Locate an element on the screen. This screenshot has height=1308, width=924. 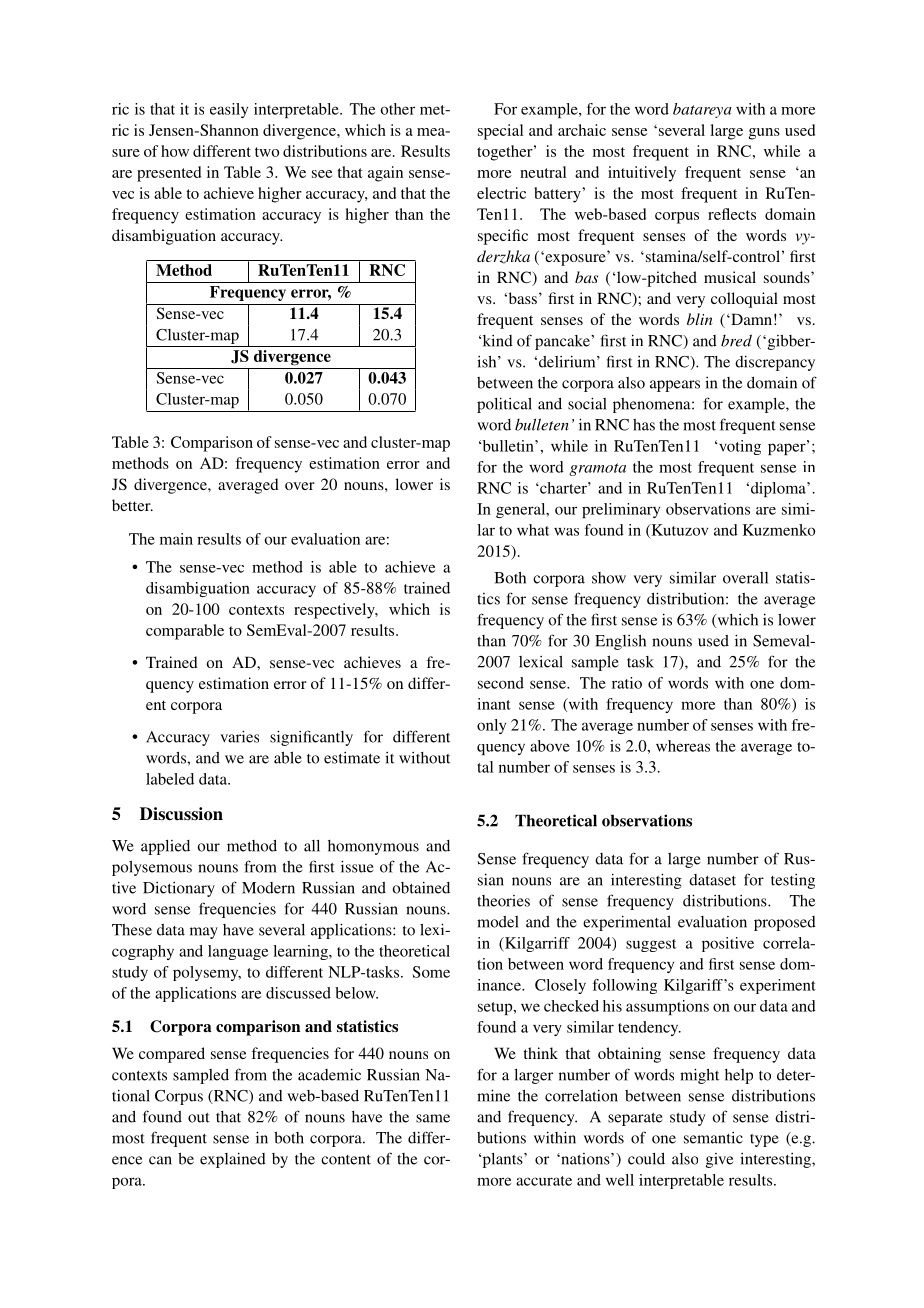
better is located at coordinates (132, 505).
